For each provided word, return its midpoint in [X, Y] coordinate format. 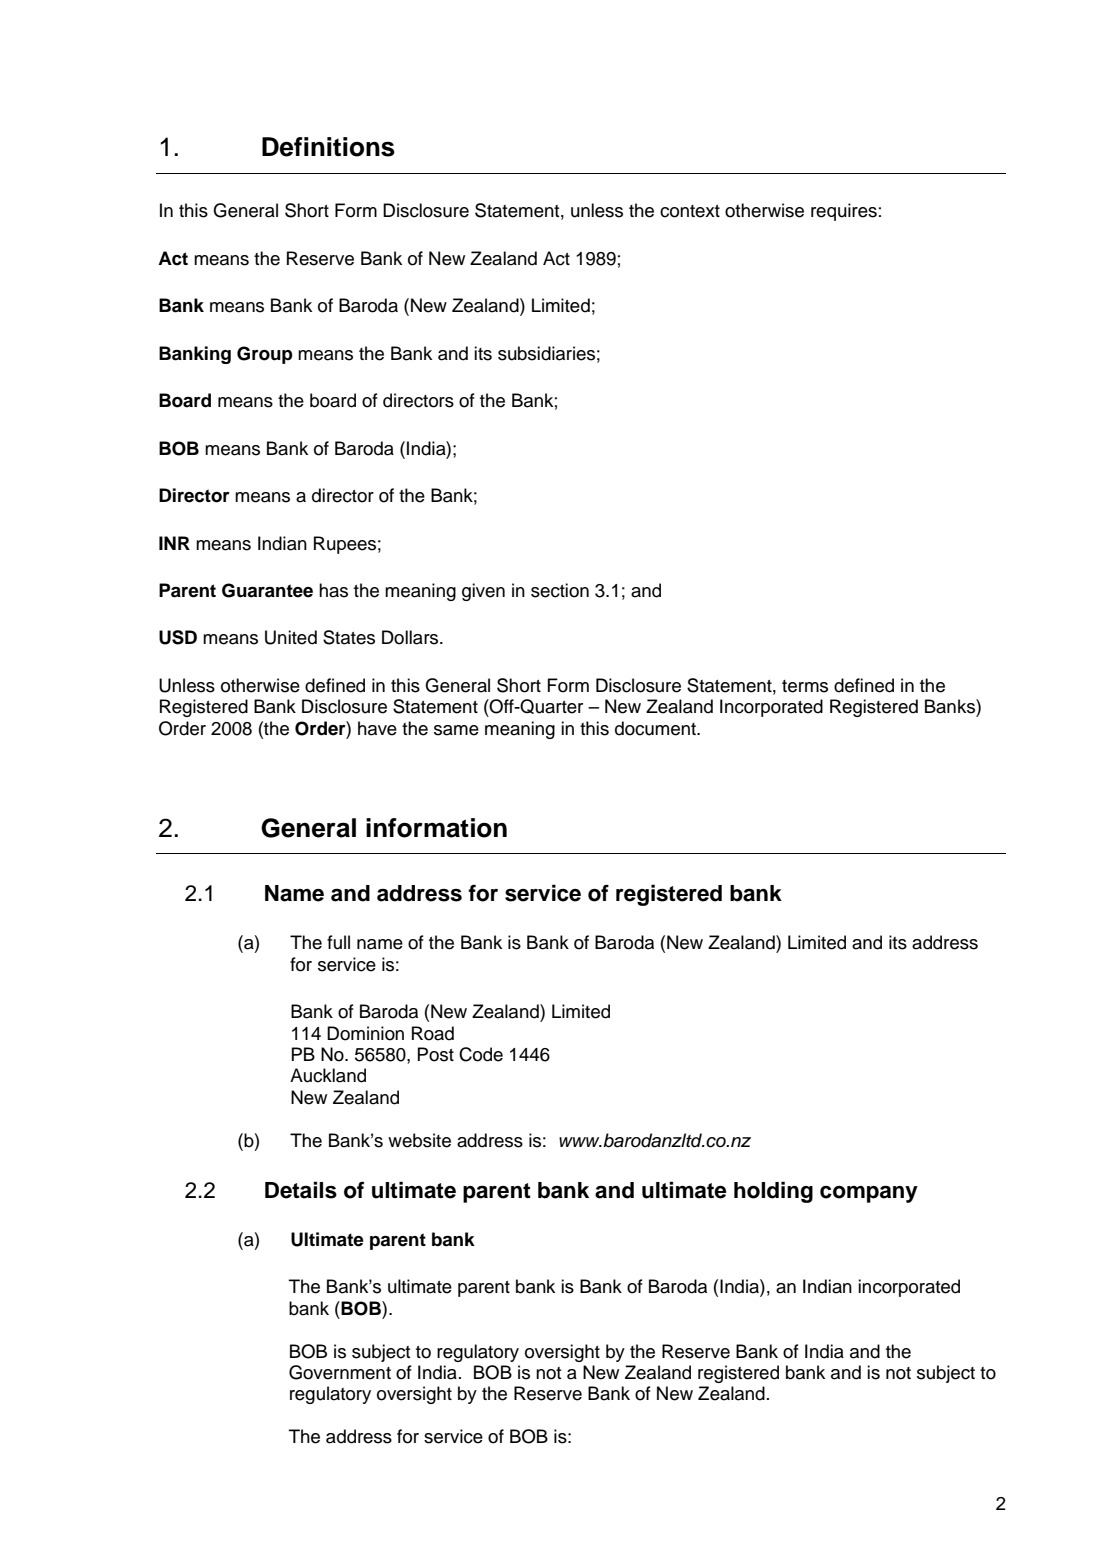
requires [844, 212]
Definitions [328, 147]
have [377, 728]
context [690, 211]
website [419, 1140]
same [456, 730]
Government [340, 1372]
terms [805, 686]
